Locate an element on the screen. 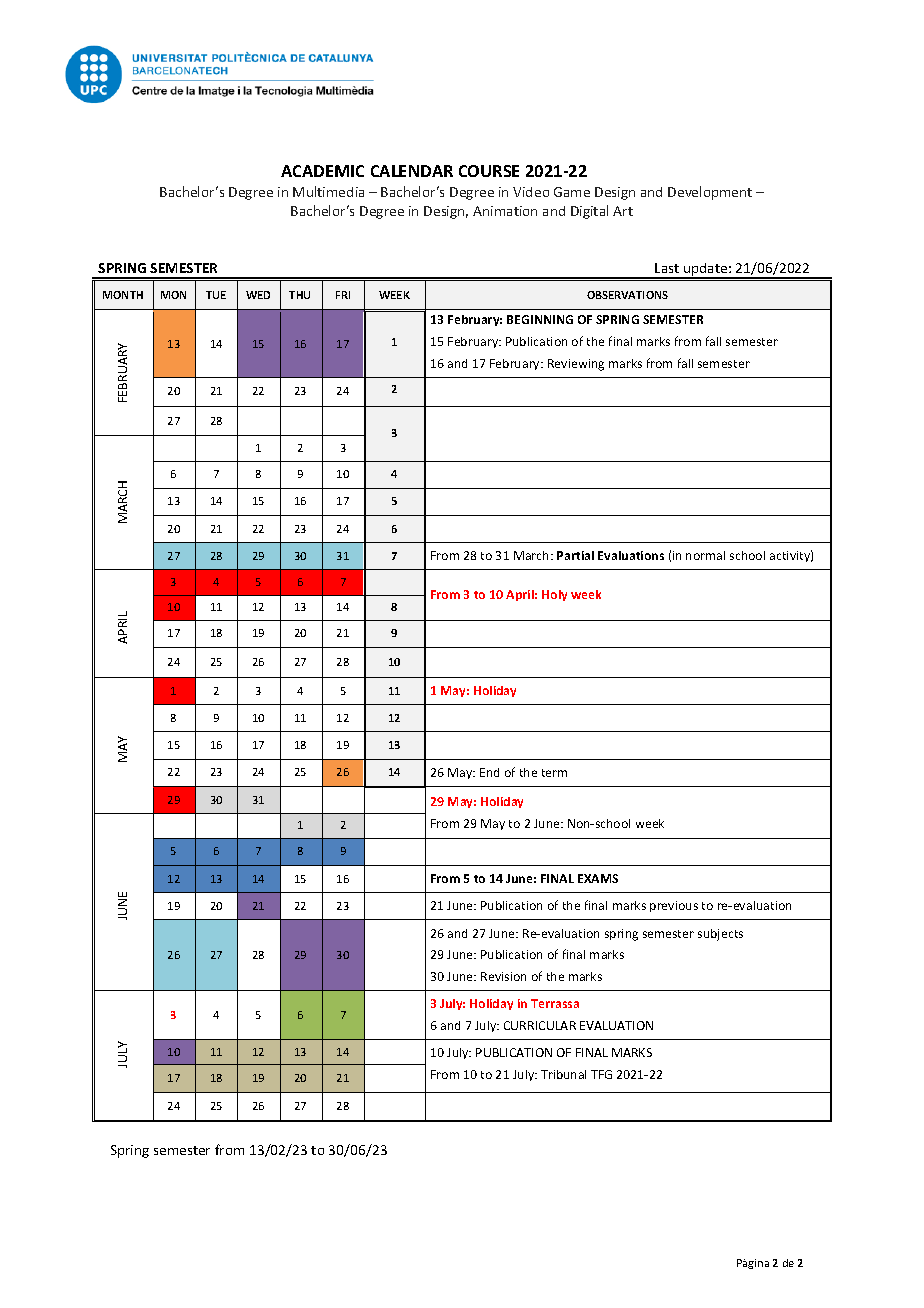  EXAMS is located at coordinates (598, 878).
